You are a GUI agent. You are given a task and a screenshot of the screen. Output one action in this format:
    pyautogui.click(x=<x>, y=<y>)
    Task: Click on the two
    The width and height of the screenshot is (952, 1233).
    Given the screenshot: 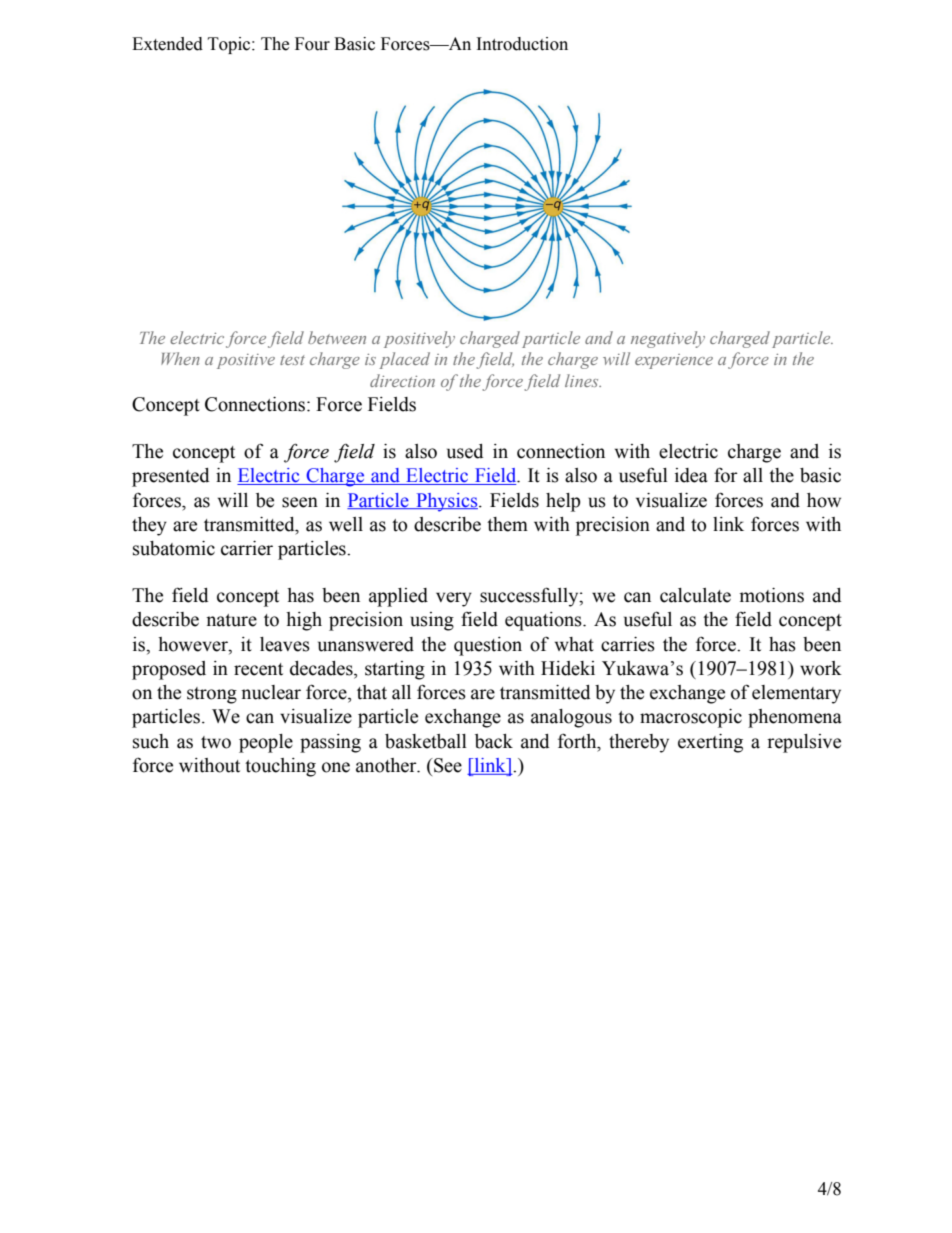 What is the action you would take?
    pyautogui.click(x=216, y=742)
